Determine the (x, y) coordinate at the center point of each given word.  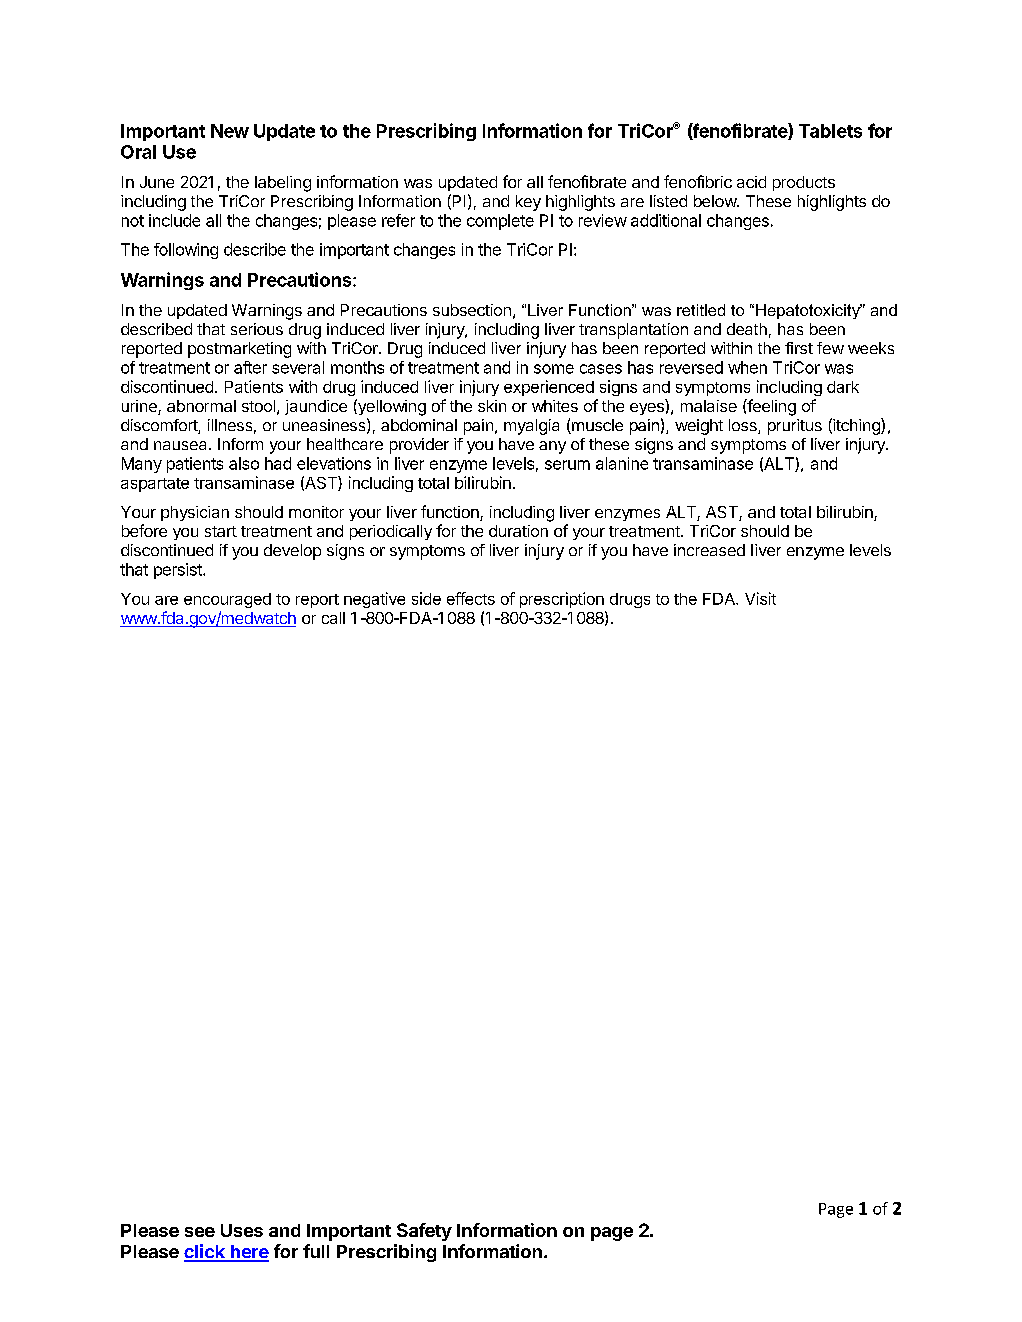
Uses (242, 1230)
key (528, 203)
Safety (424, 1232)
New (230, 131)
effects (471, 598)
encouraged (227, 600)
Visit (760, 598)
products (804, 183)
